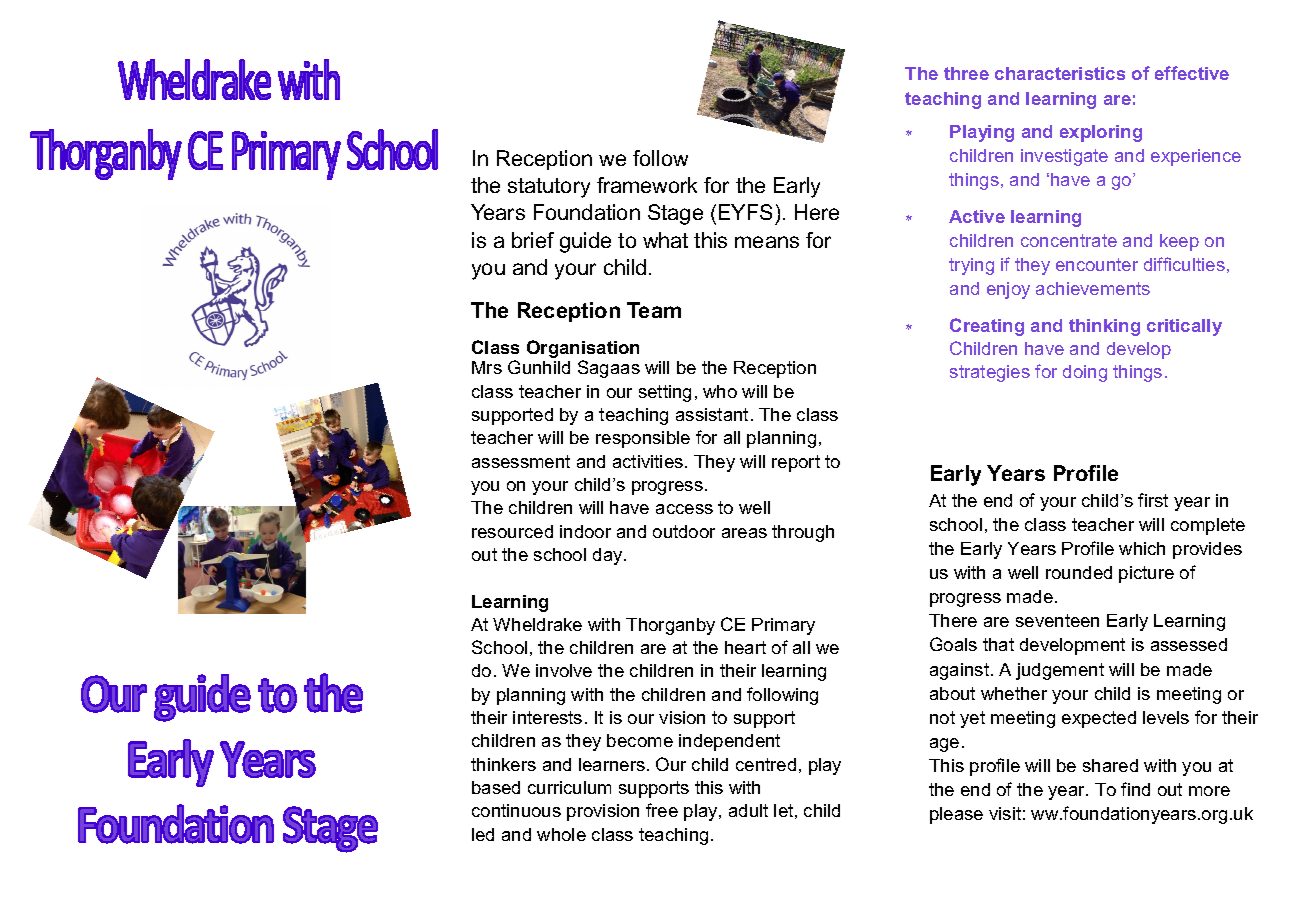  What do you see at coordinates (521, 461) in the screenshot?
I see `assessment` at bounding box center [521, 461].
